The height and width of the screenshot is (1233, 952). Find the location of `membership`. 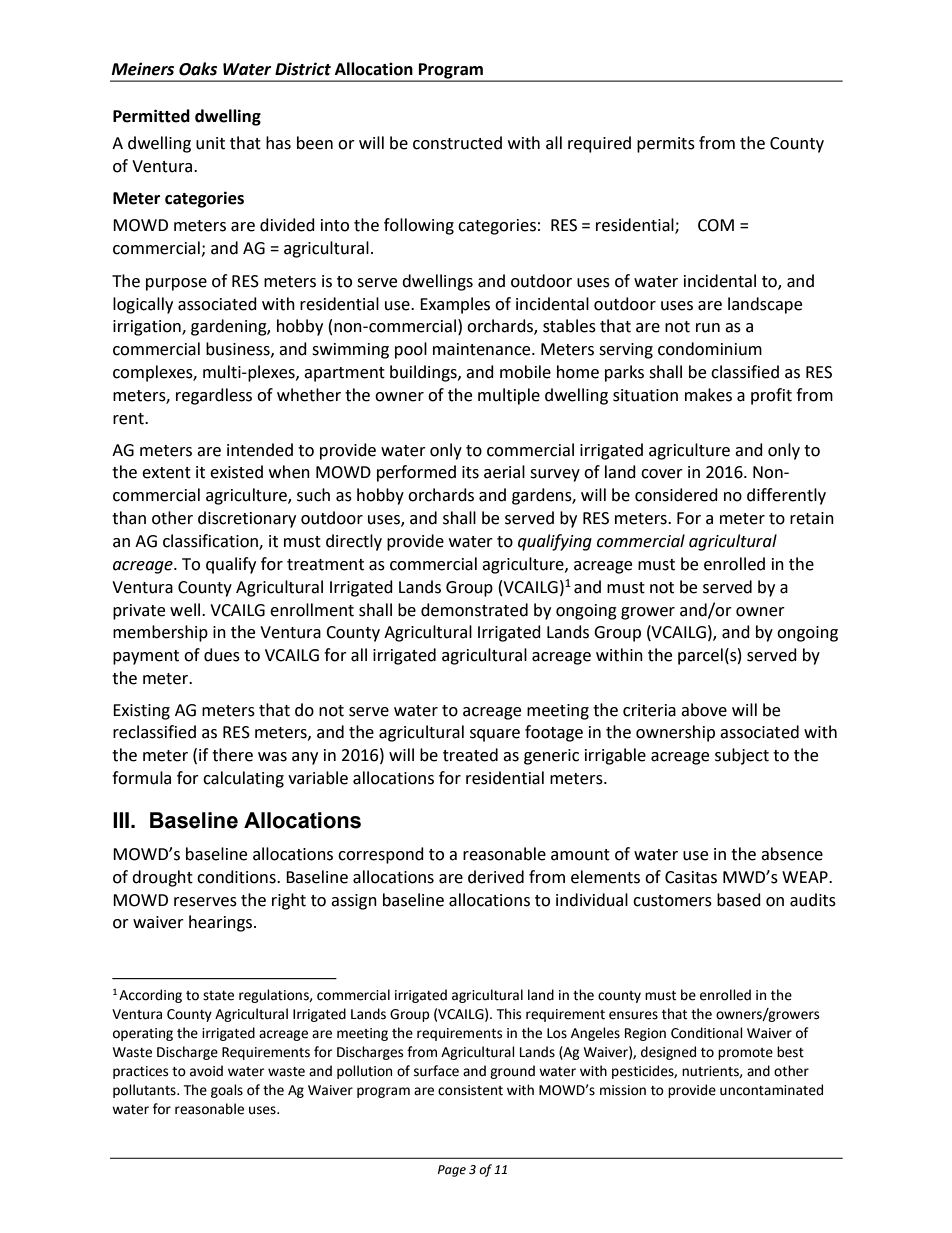

membership is located at coordinates (160, 633).
